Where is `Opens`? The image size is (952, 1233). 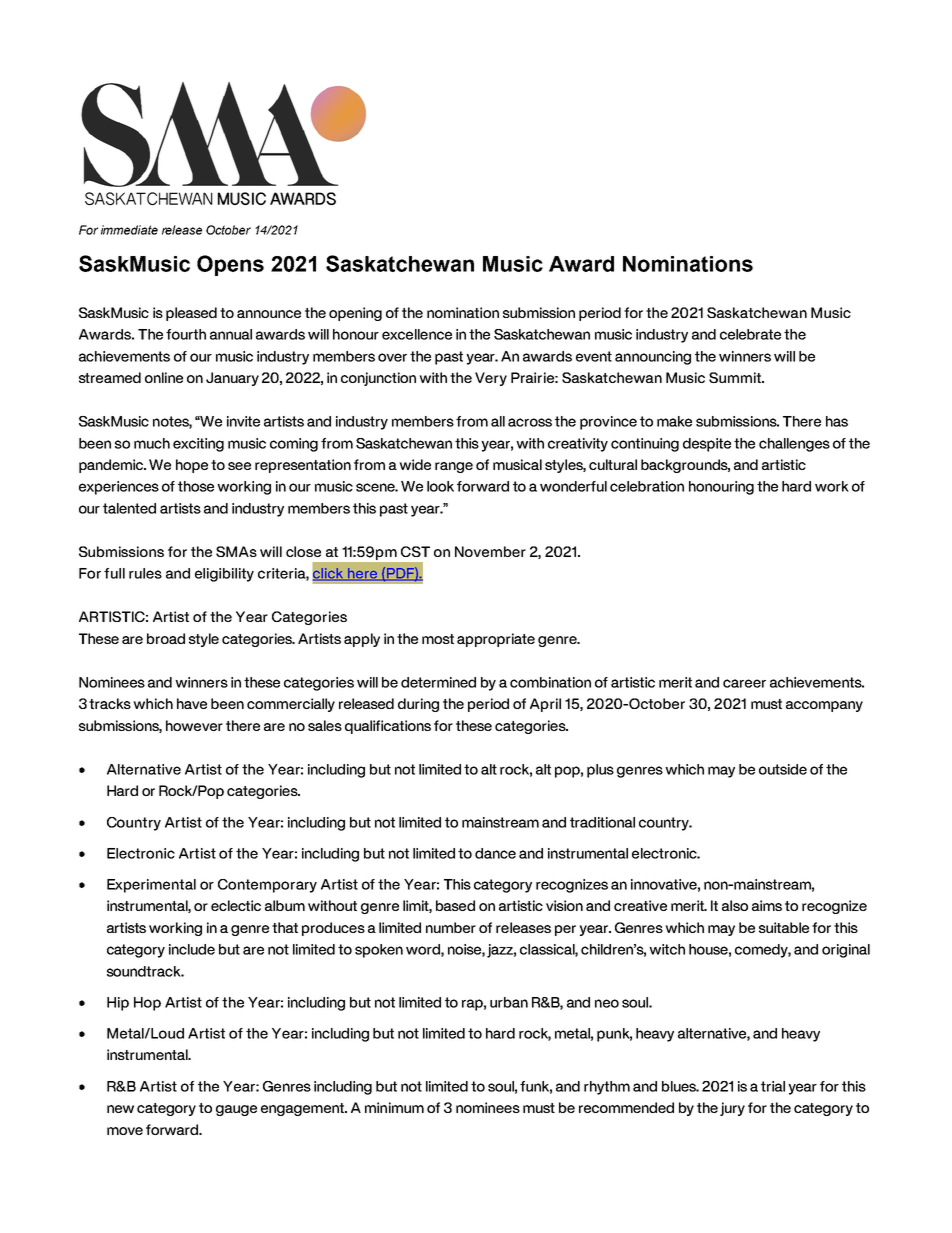
Opens is located at coordinates (230, 265).
